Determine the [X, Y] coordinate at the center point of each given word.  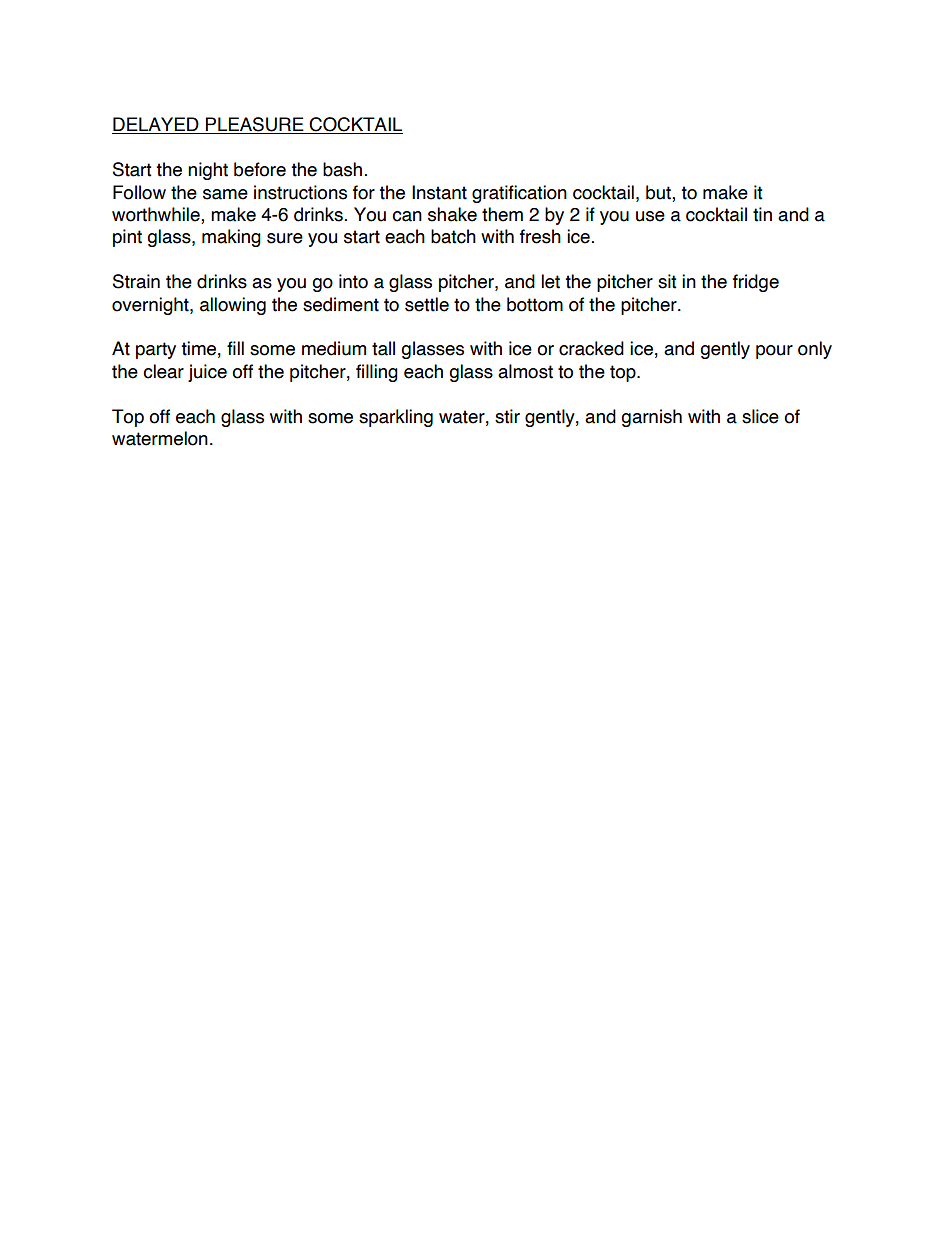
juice [207, 373]
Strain [136, 281]
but [659, 192]
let [550, 281]
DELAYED [156, 125]
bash [342, 169]
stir [507, 416]
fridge [756, 283]
